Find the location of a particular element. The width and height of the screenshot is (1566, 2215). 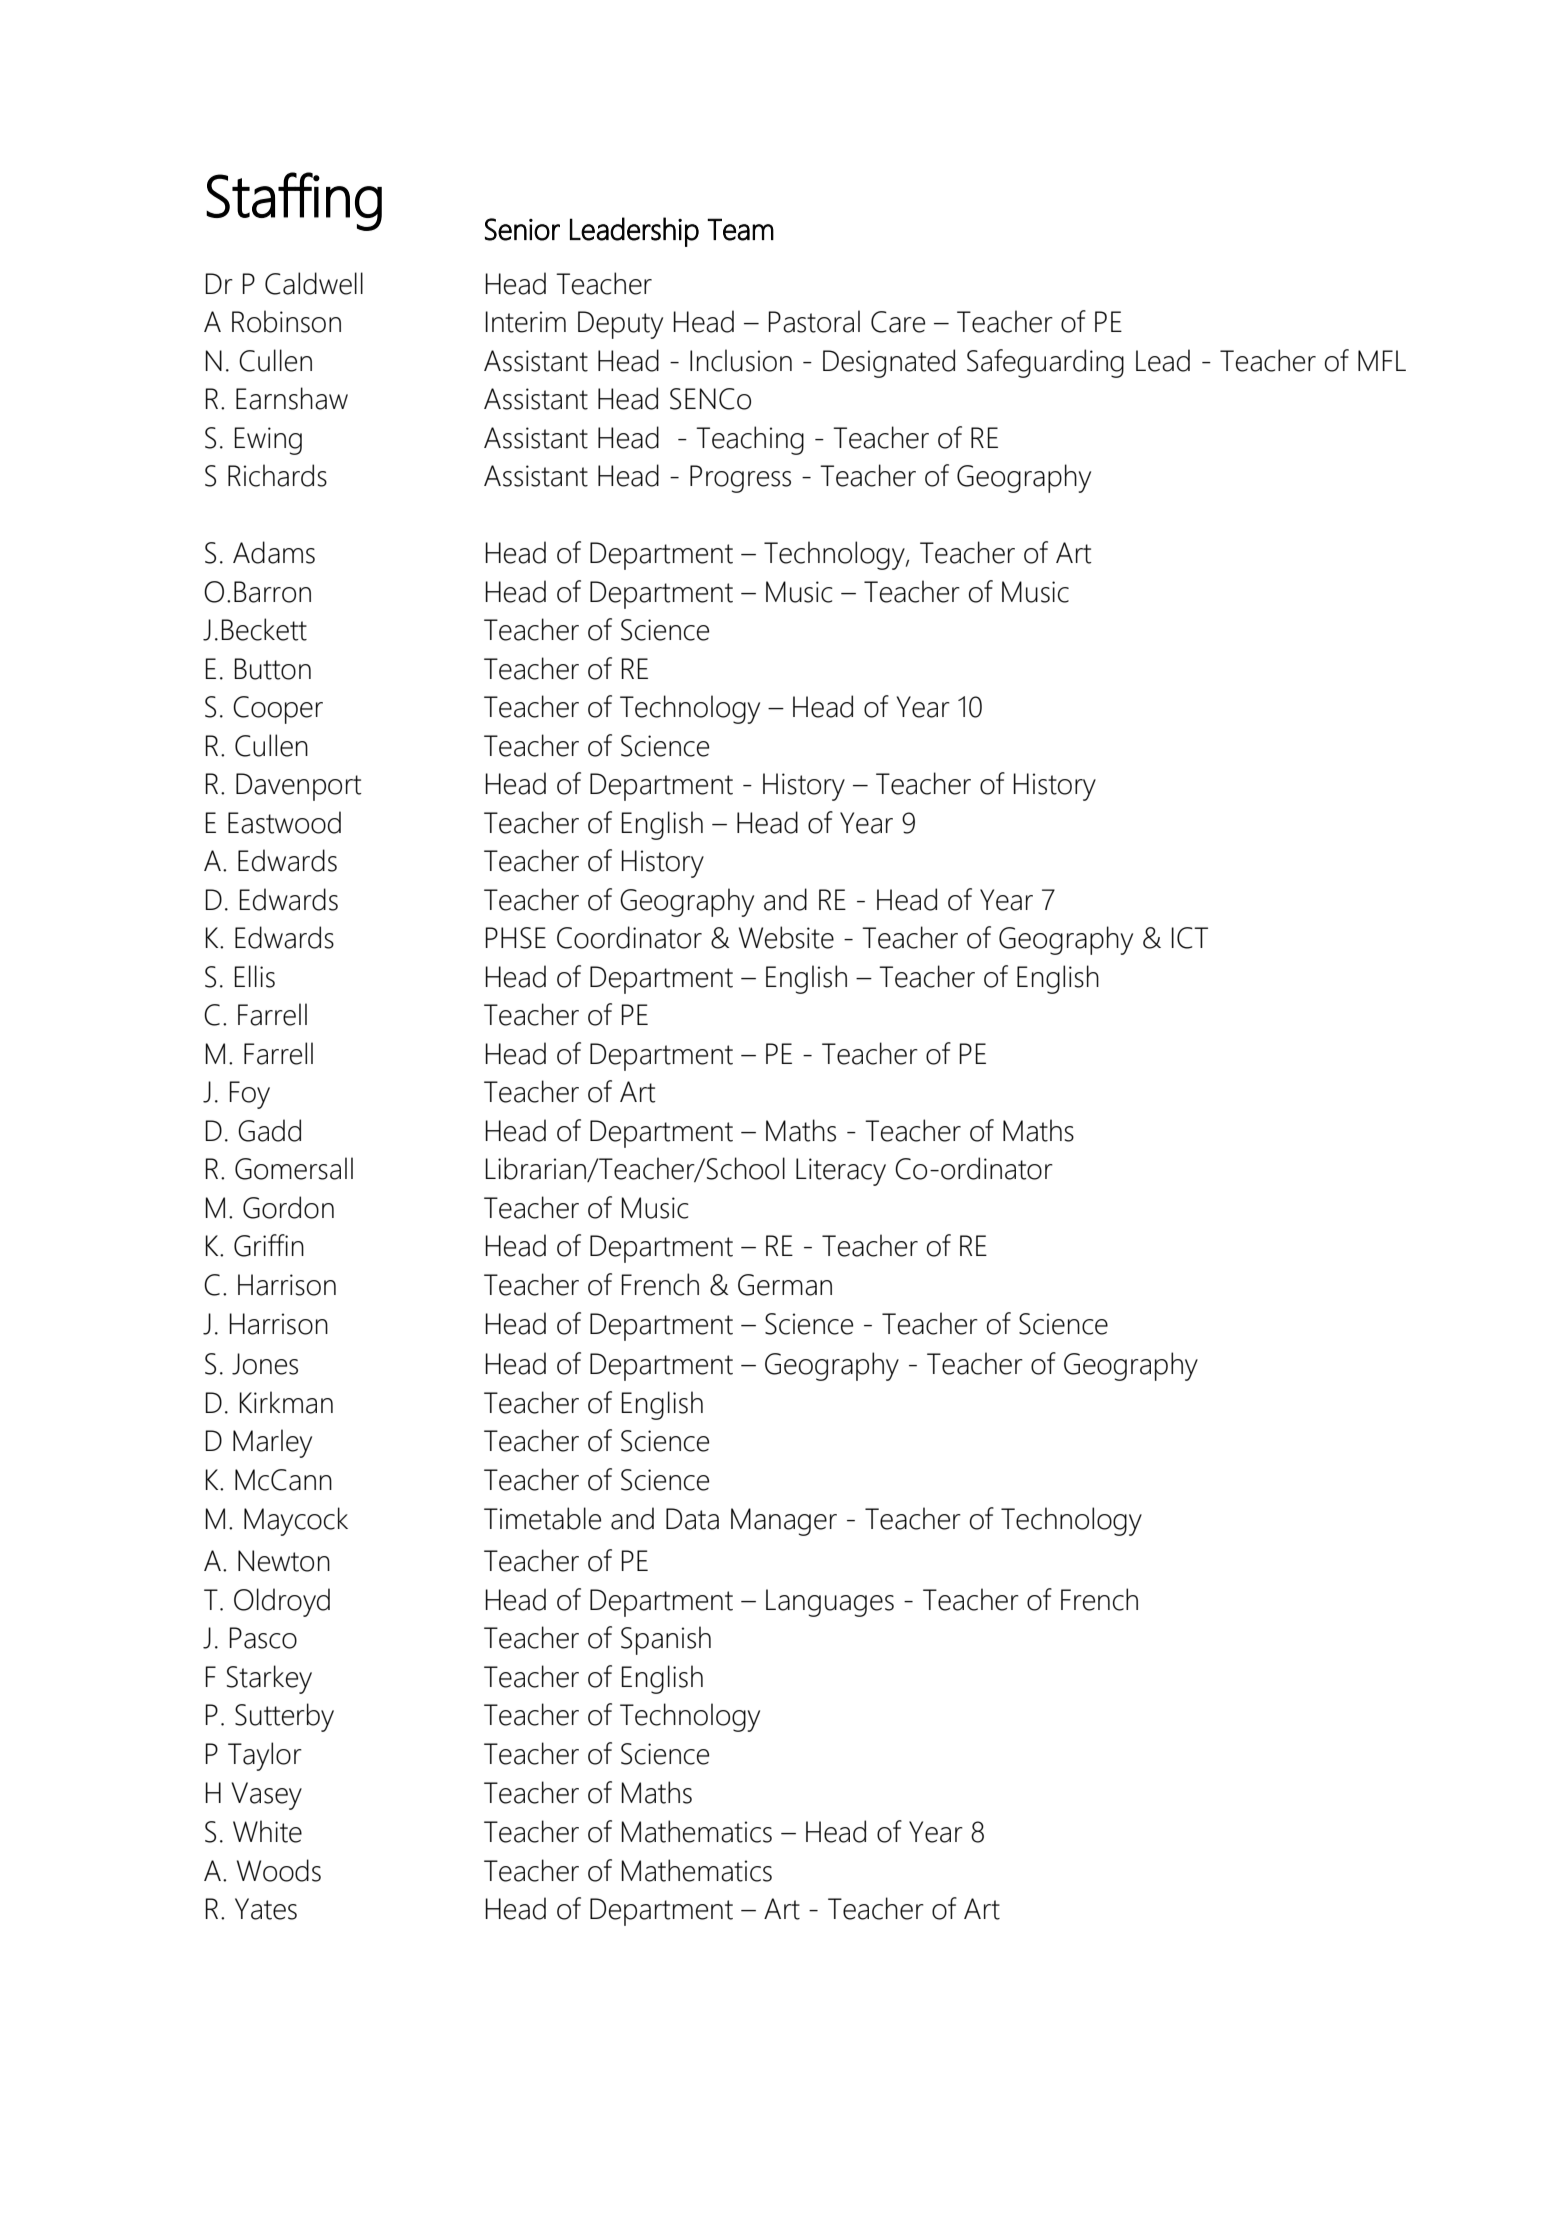

Foy is located at coordinates (250, 1095).
